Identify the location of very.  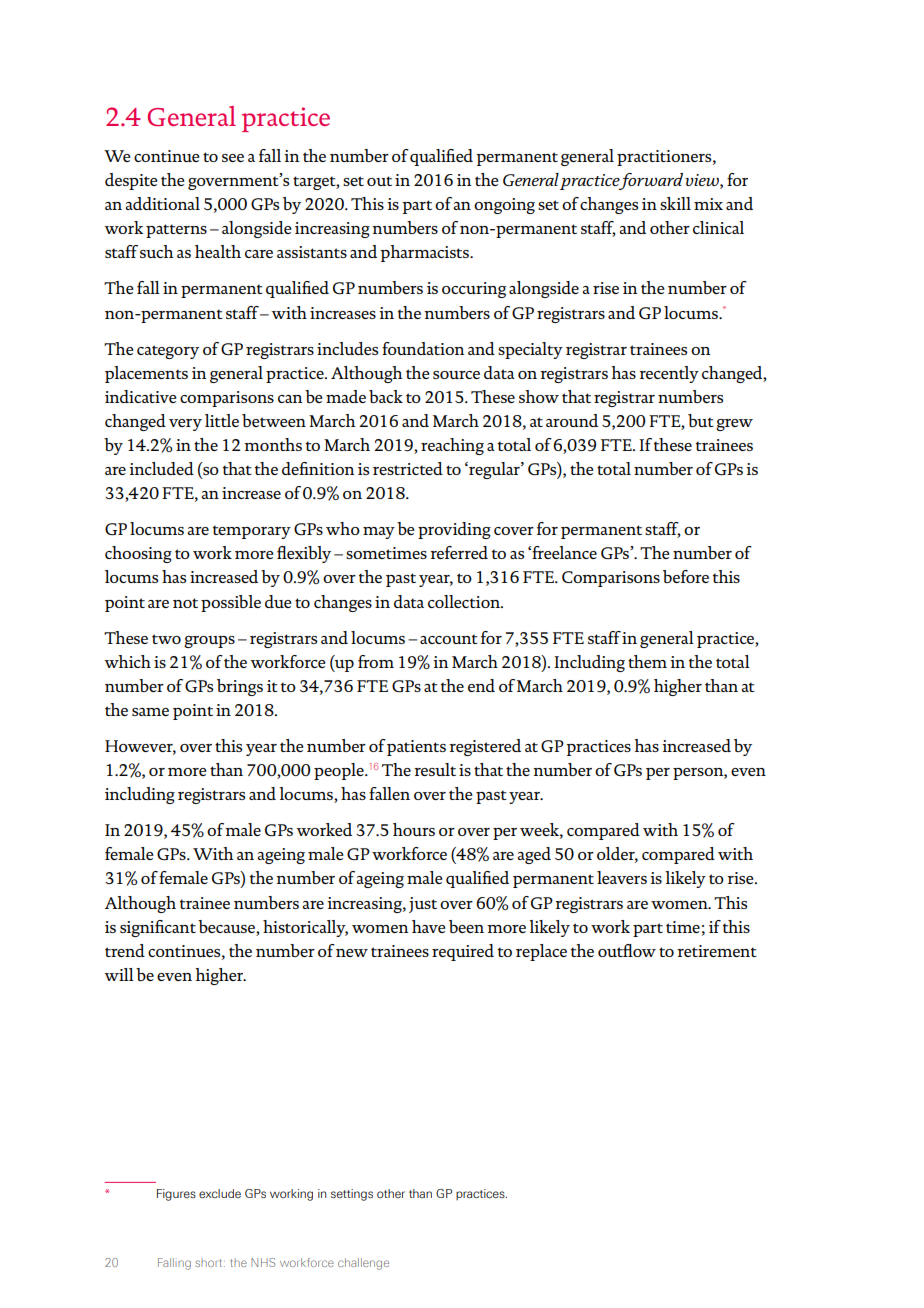
(185, 425).
